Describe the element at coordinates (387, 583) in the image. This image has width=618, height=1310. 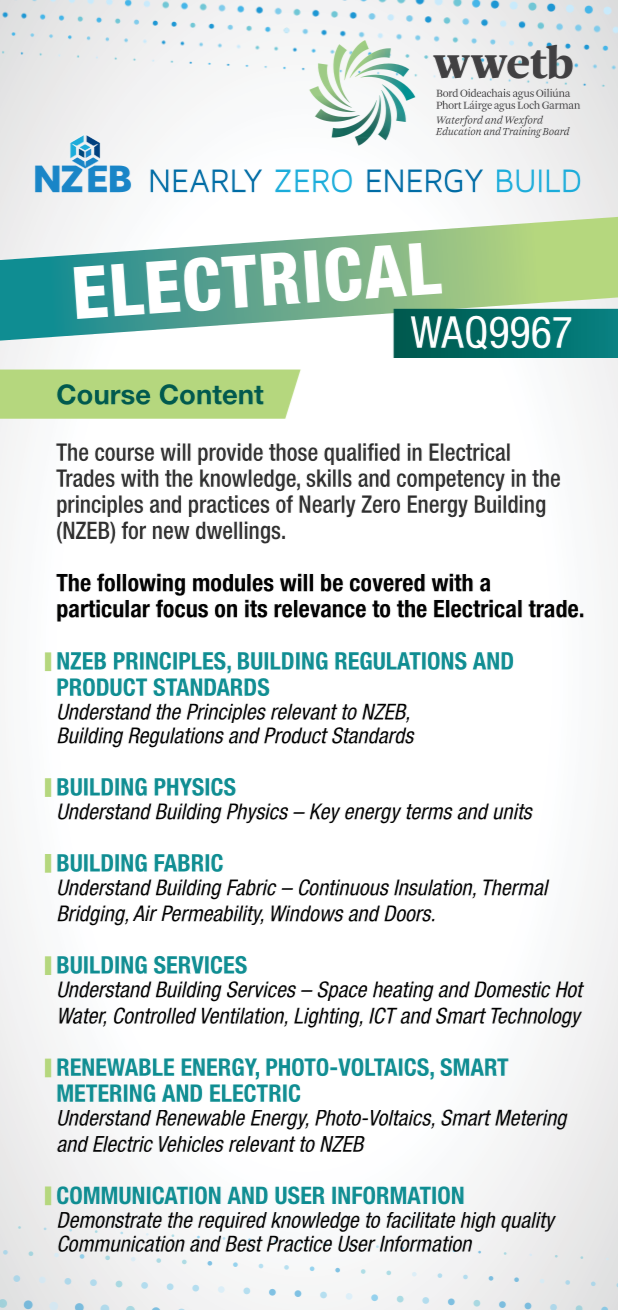
I see `covered` at that location.
